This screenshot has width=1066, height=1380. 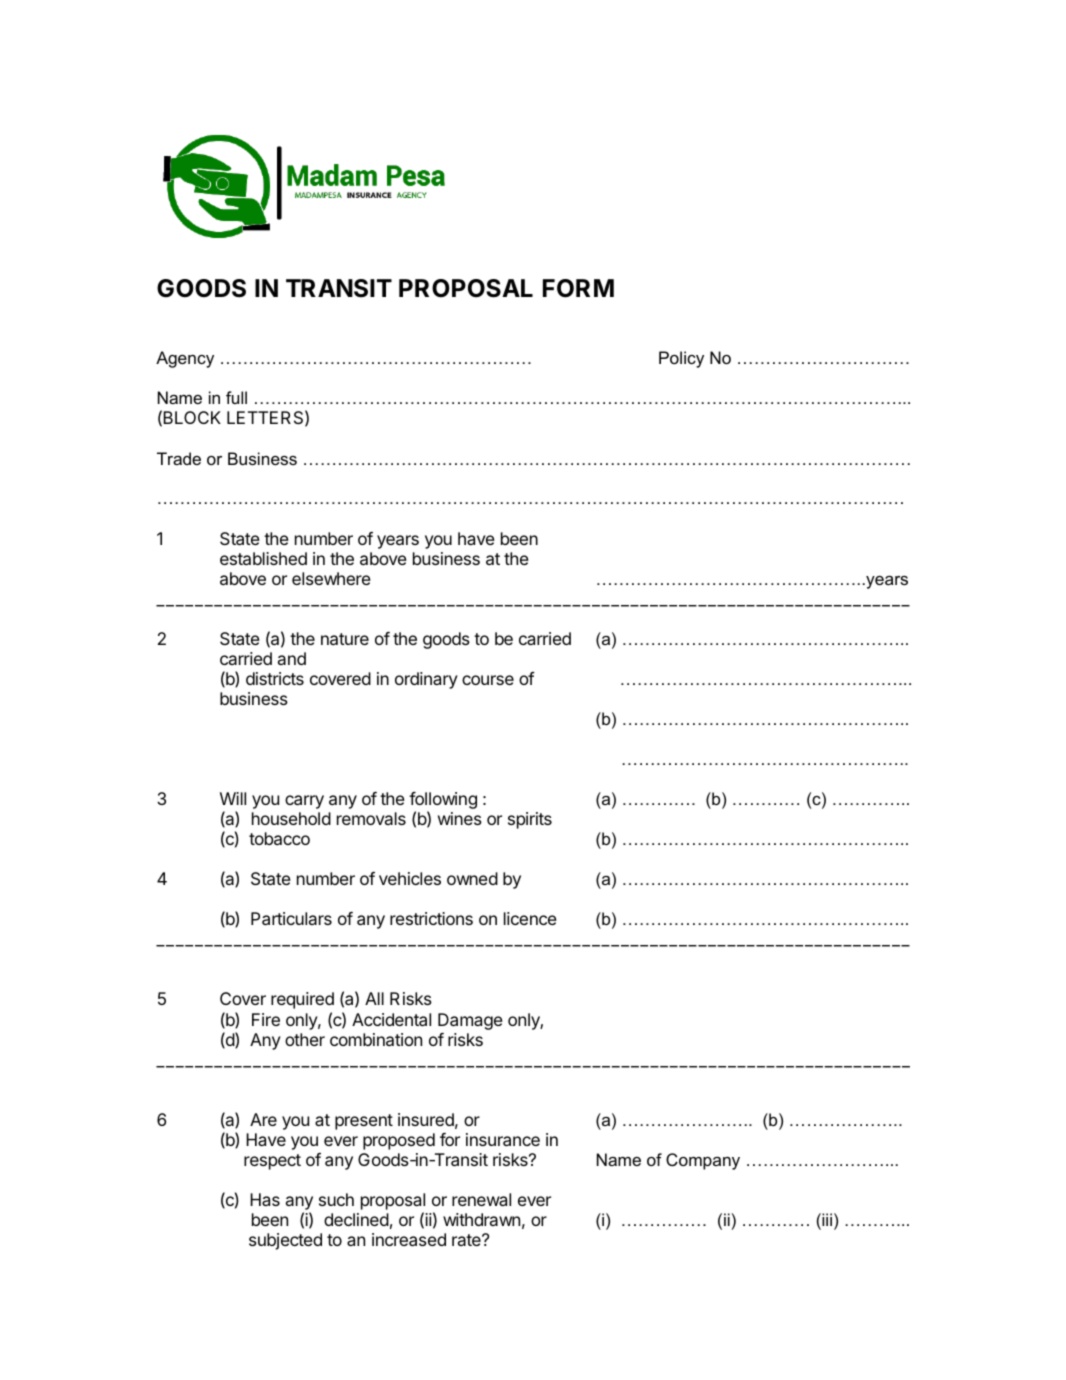 I want to click on established, so click(x=263, y=558).
